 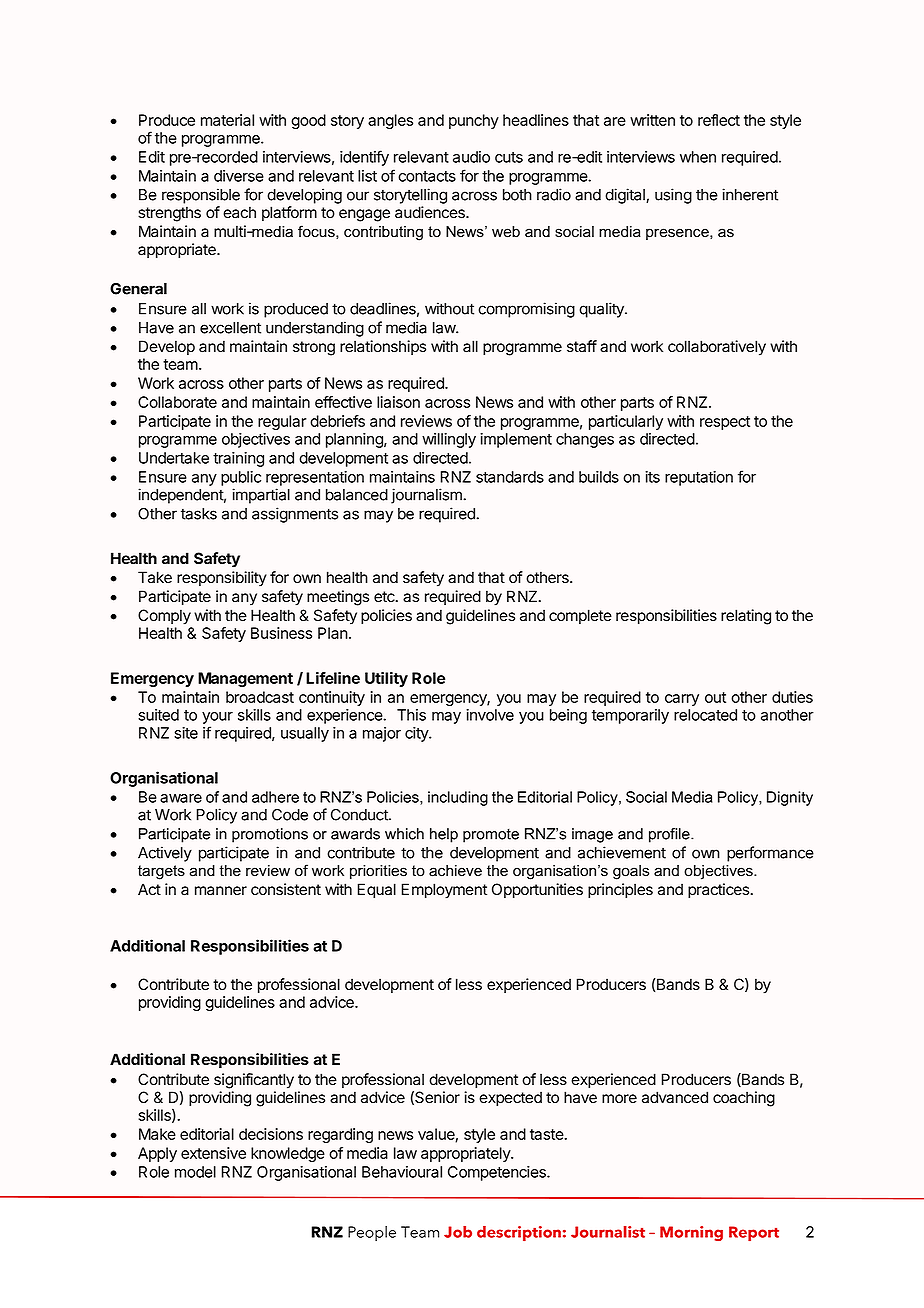 I want to click on Job, so click(x=458, y=1232).
